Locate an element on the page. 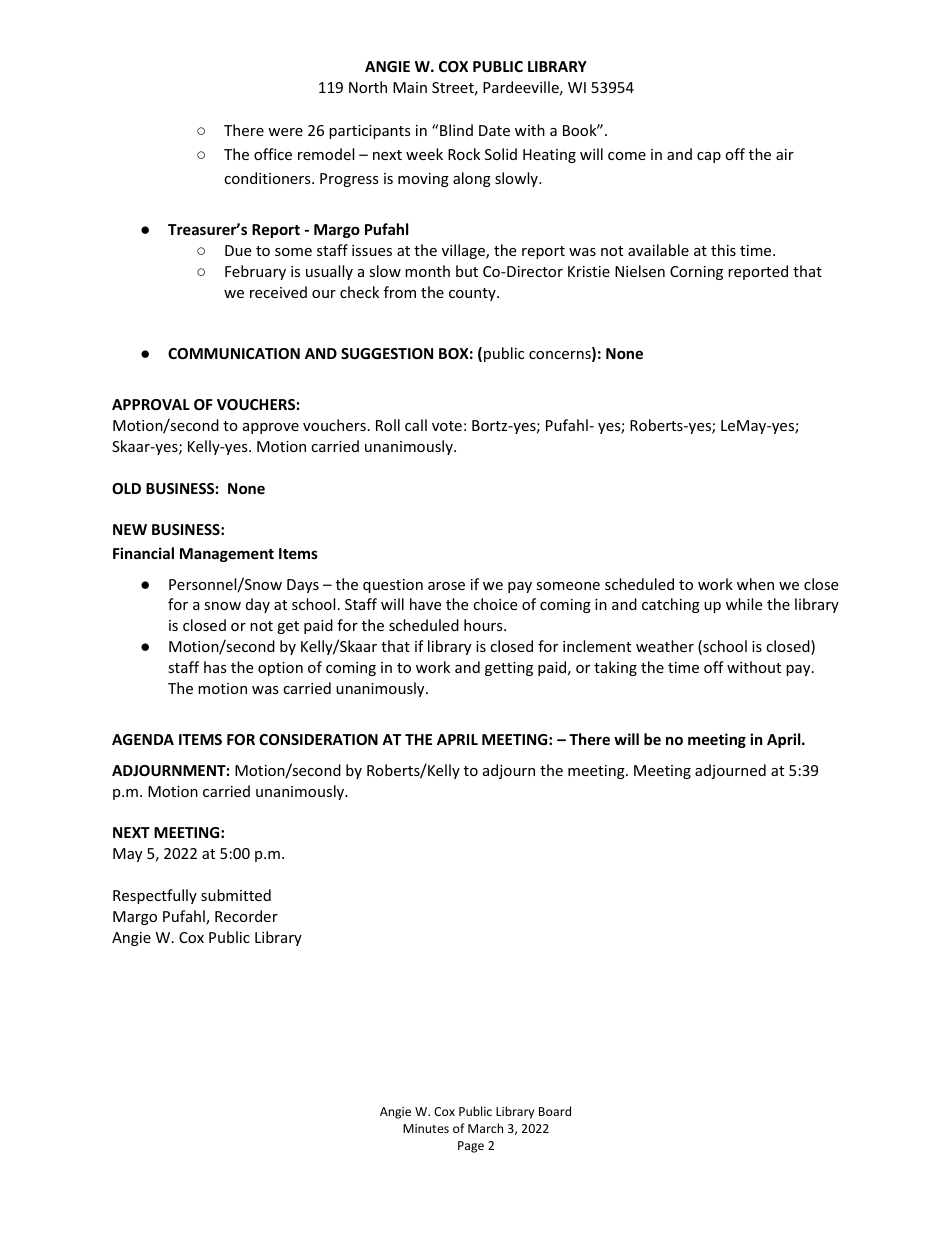 This page has height=1233, width=952. March is located at coordinates (485, 1128).
